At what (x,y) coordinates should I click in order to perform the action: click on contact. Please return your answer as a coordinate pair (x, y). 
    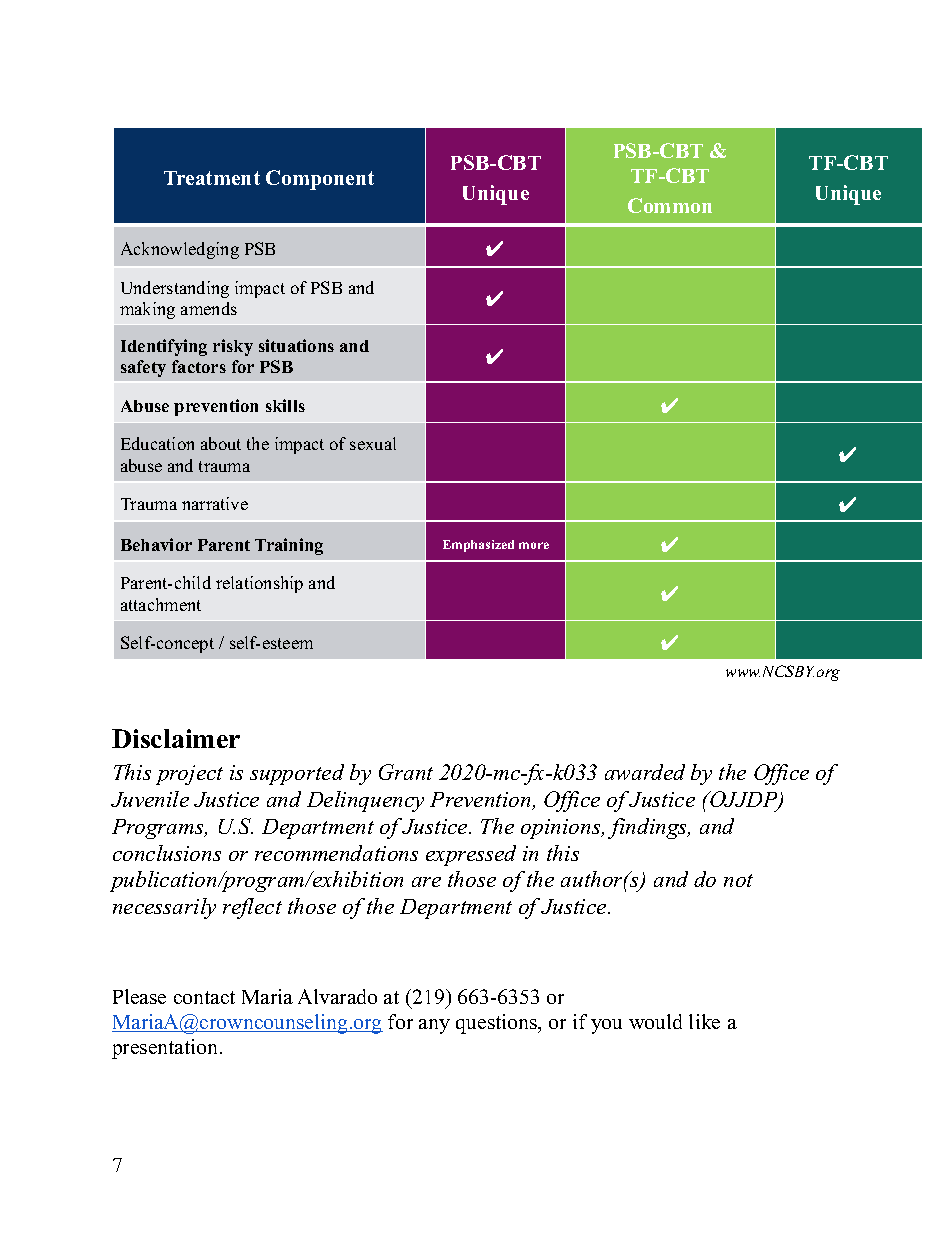
    Looking at the image, I should click on (204, 997).
